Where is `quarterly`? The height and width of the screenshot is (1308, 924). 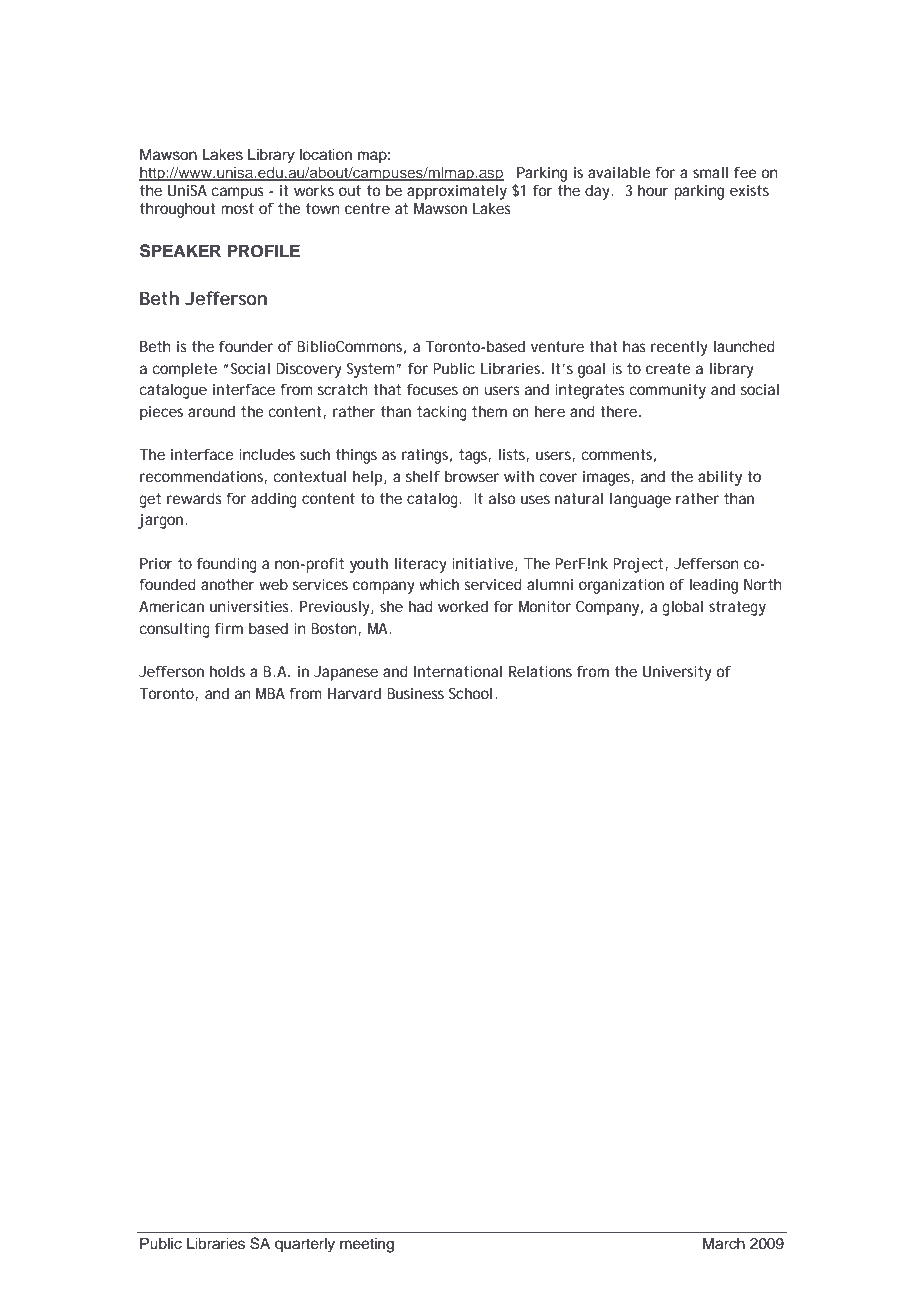 quarterly is located at coordinates (305, 1245).
